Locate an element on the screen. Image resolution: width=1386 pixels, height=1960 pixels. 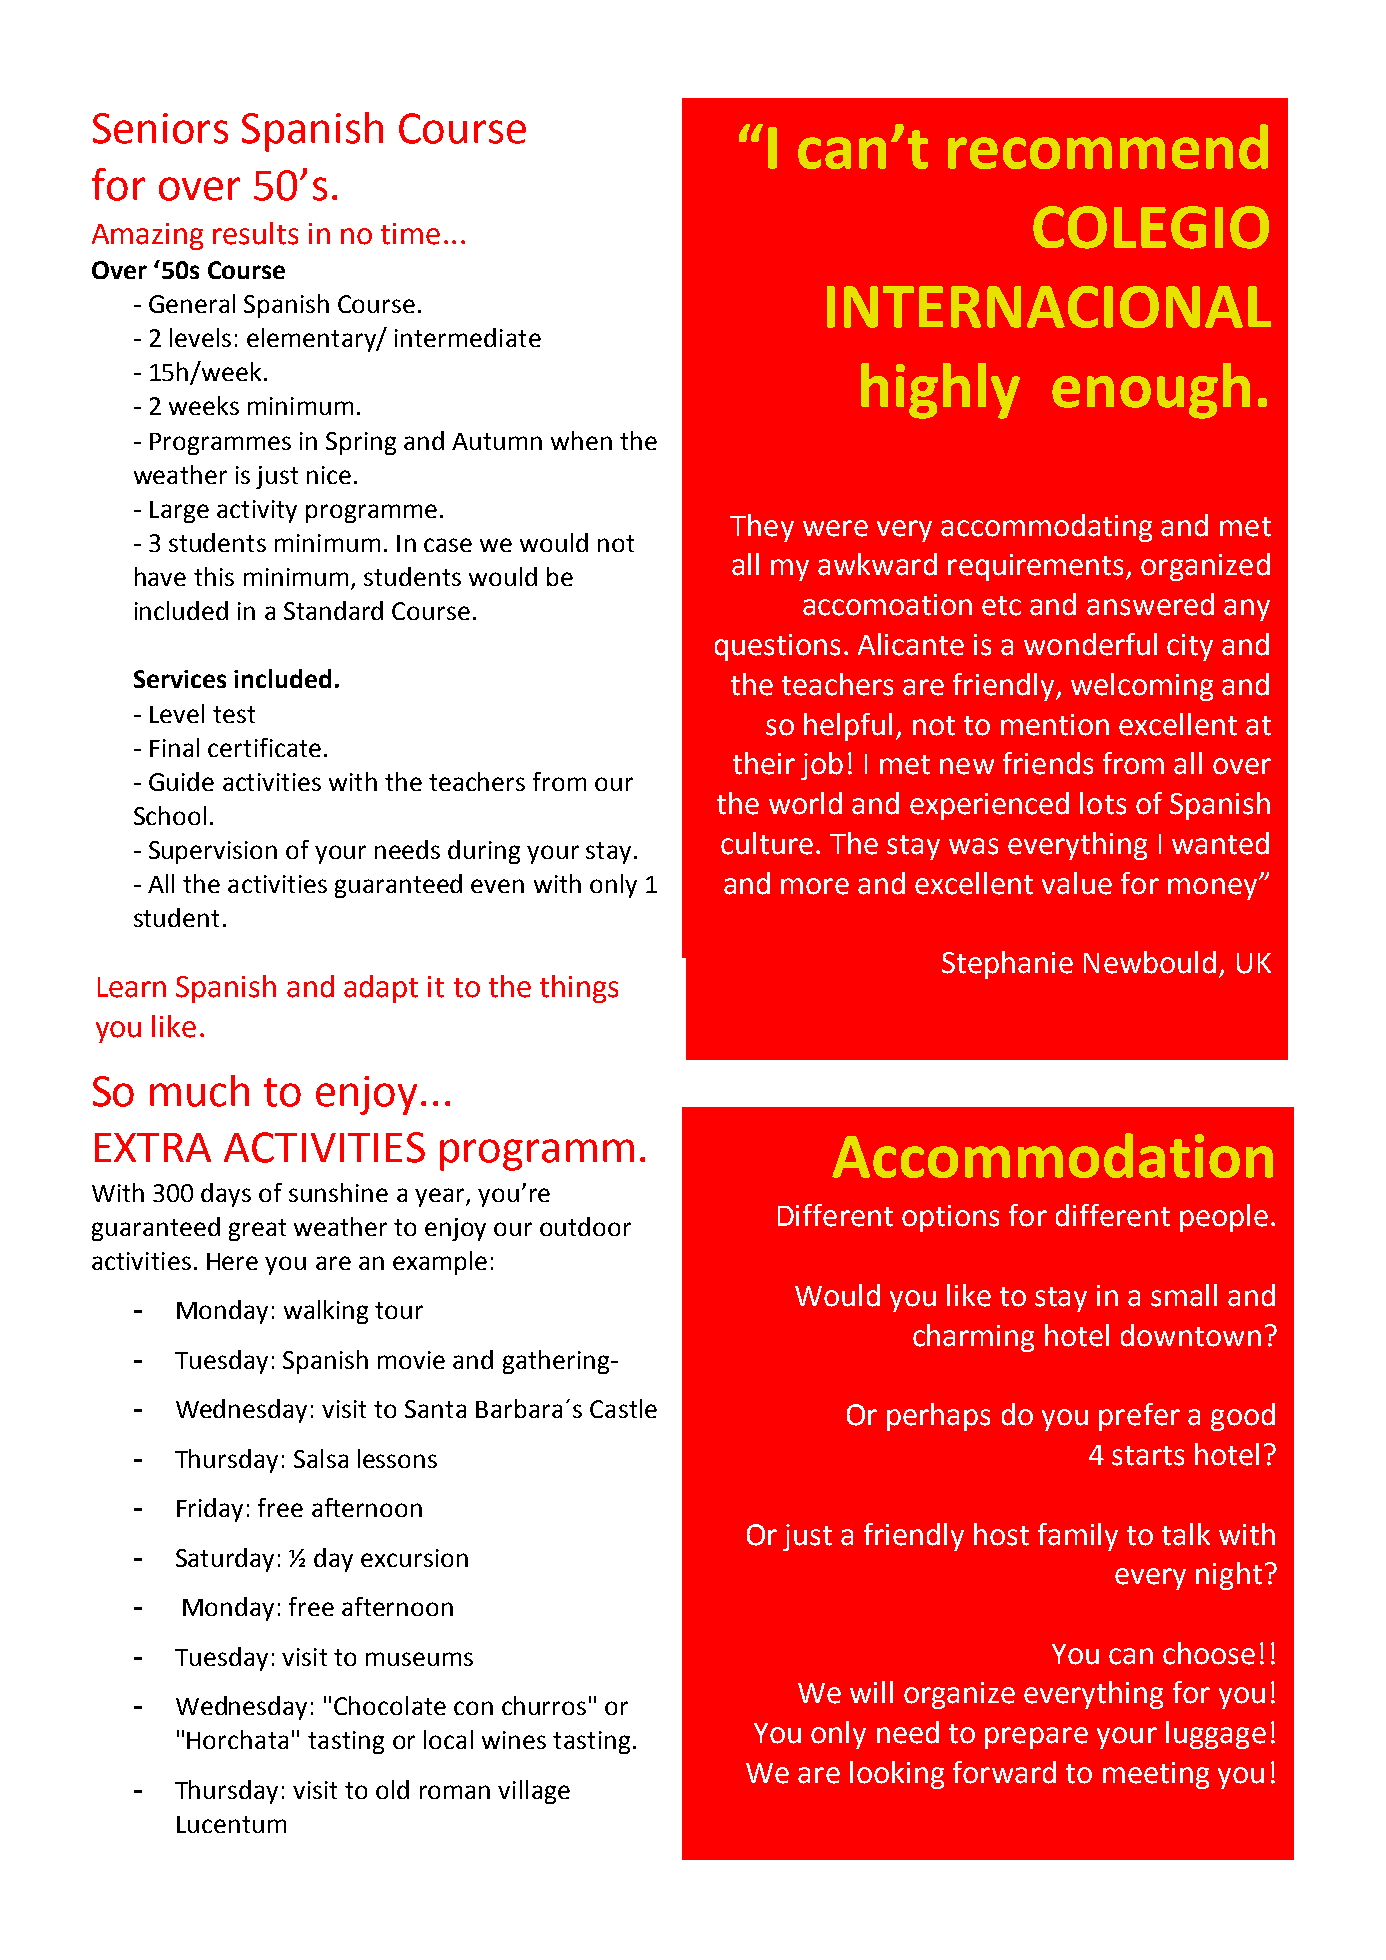
meeting is located at coordinates (1156, 1775).
